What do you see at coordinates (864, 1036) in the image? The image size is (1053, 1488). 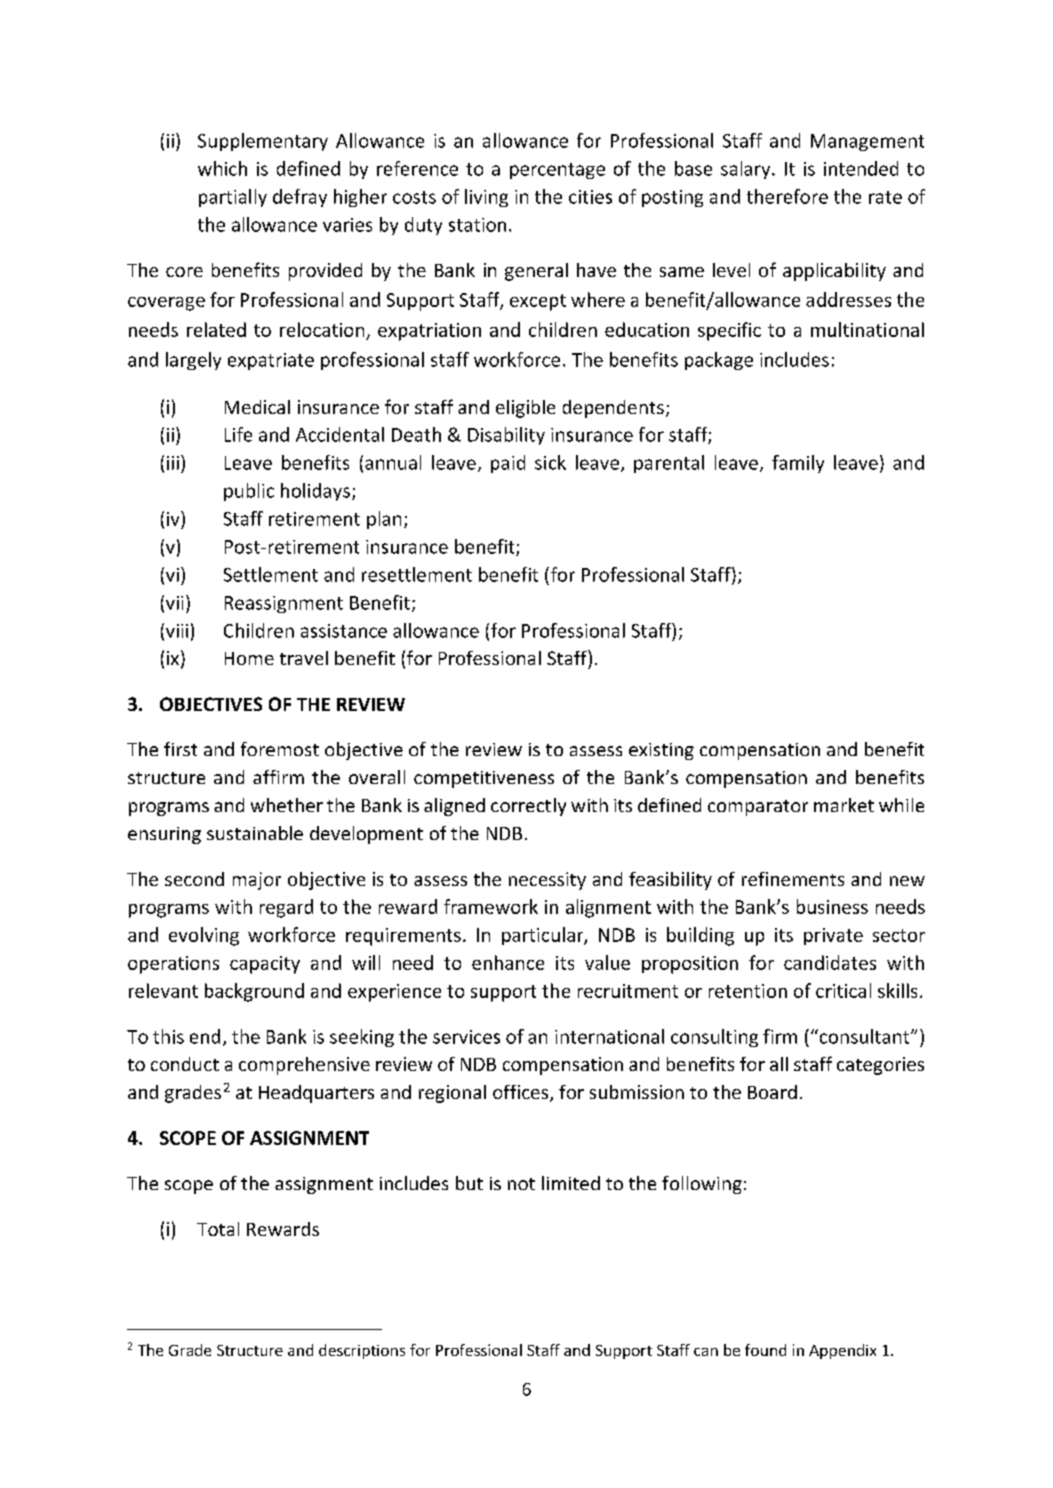 I see `consultant` at bounding box center [864, 1036].
